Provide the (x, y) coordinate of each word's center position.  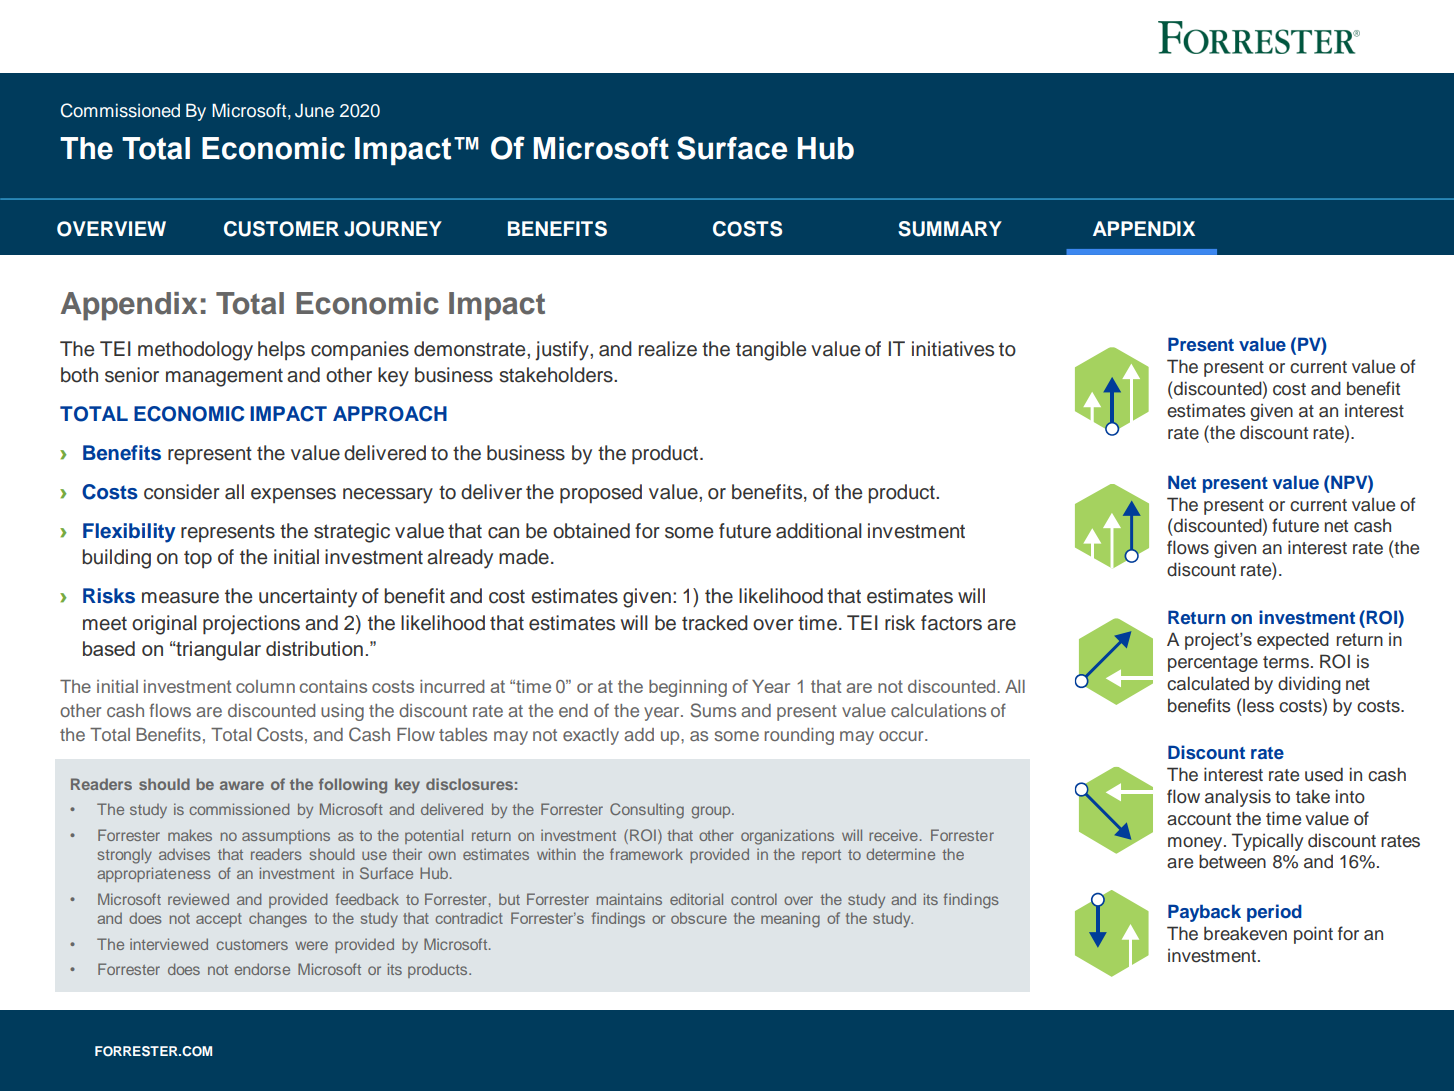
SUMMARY (950, 229)
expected (1293, 641)
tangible (771, 351)
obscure (699, 918)
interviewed (169, 944)
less (1258, 706)
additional (819, 531)
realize (668, 349)
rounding (799, 736)
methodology (195, 351)
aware (242, 785)
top (198, 559)
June (314, 110)
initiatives (953, 349)
